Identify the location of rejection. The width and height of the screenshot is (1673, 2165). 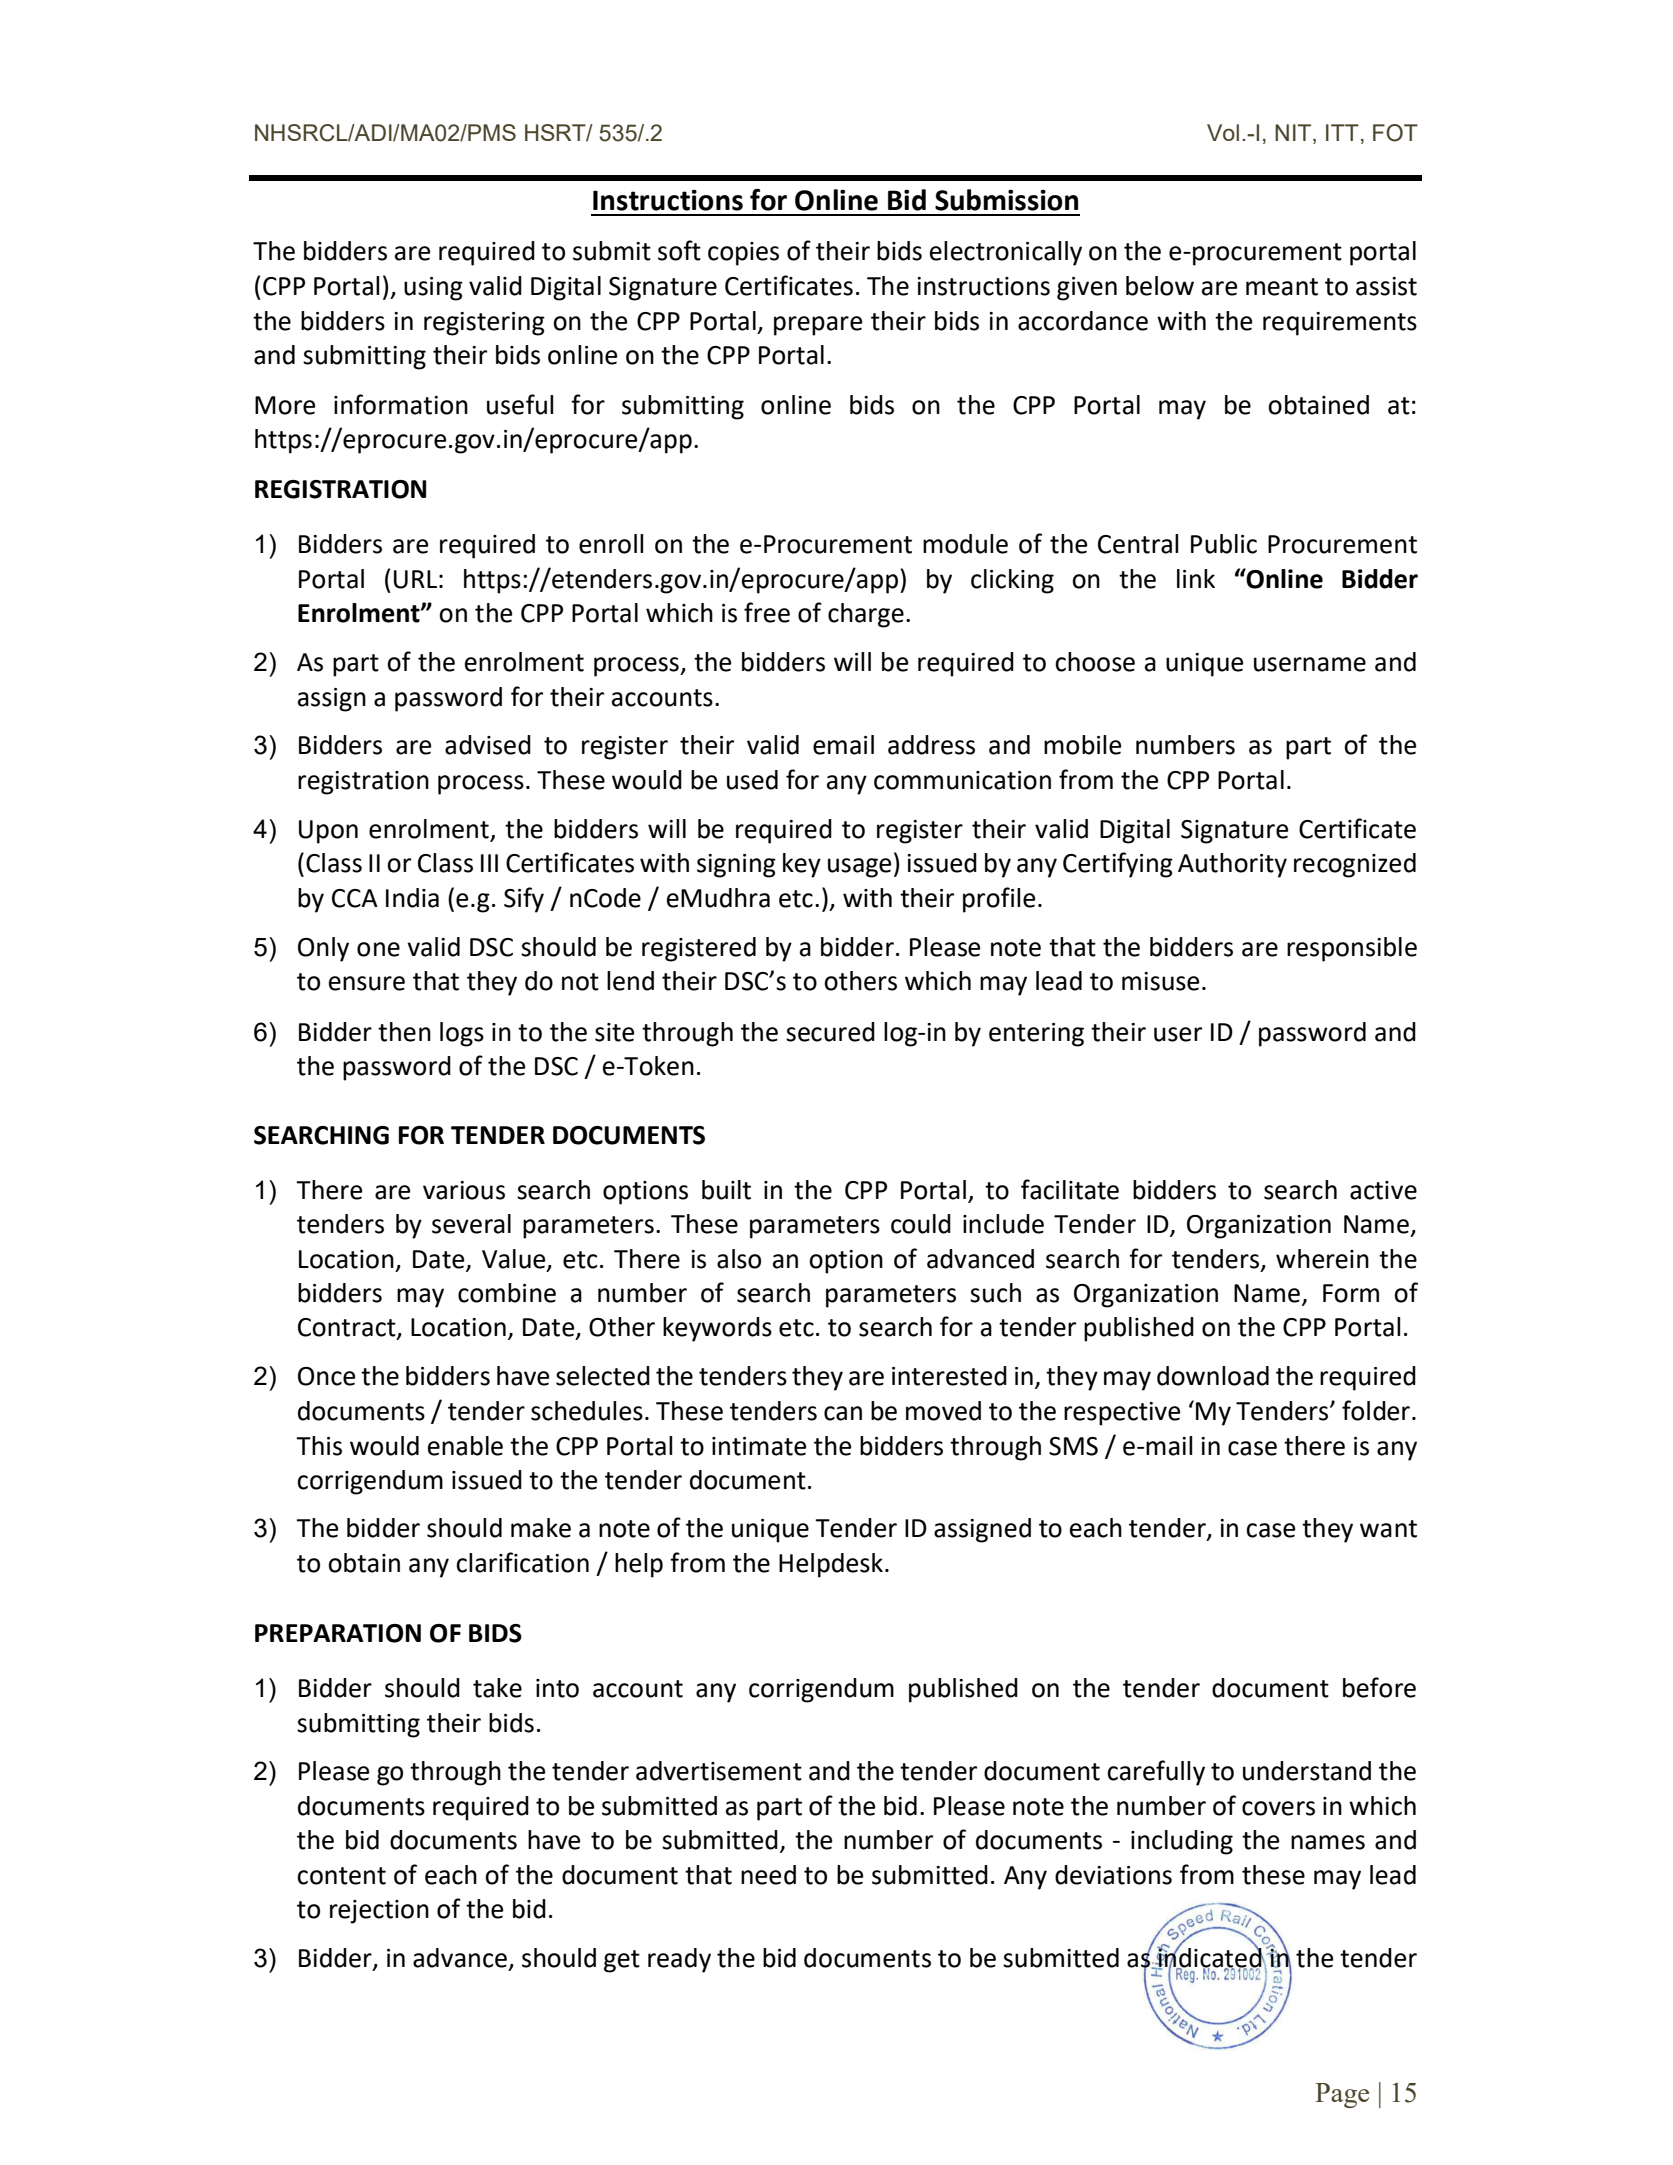
(379, 1912).
